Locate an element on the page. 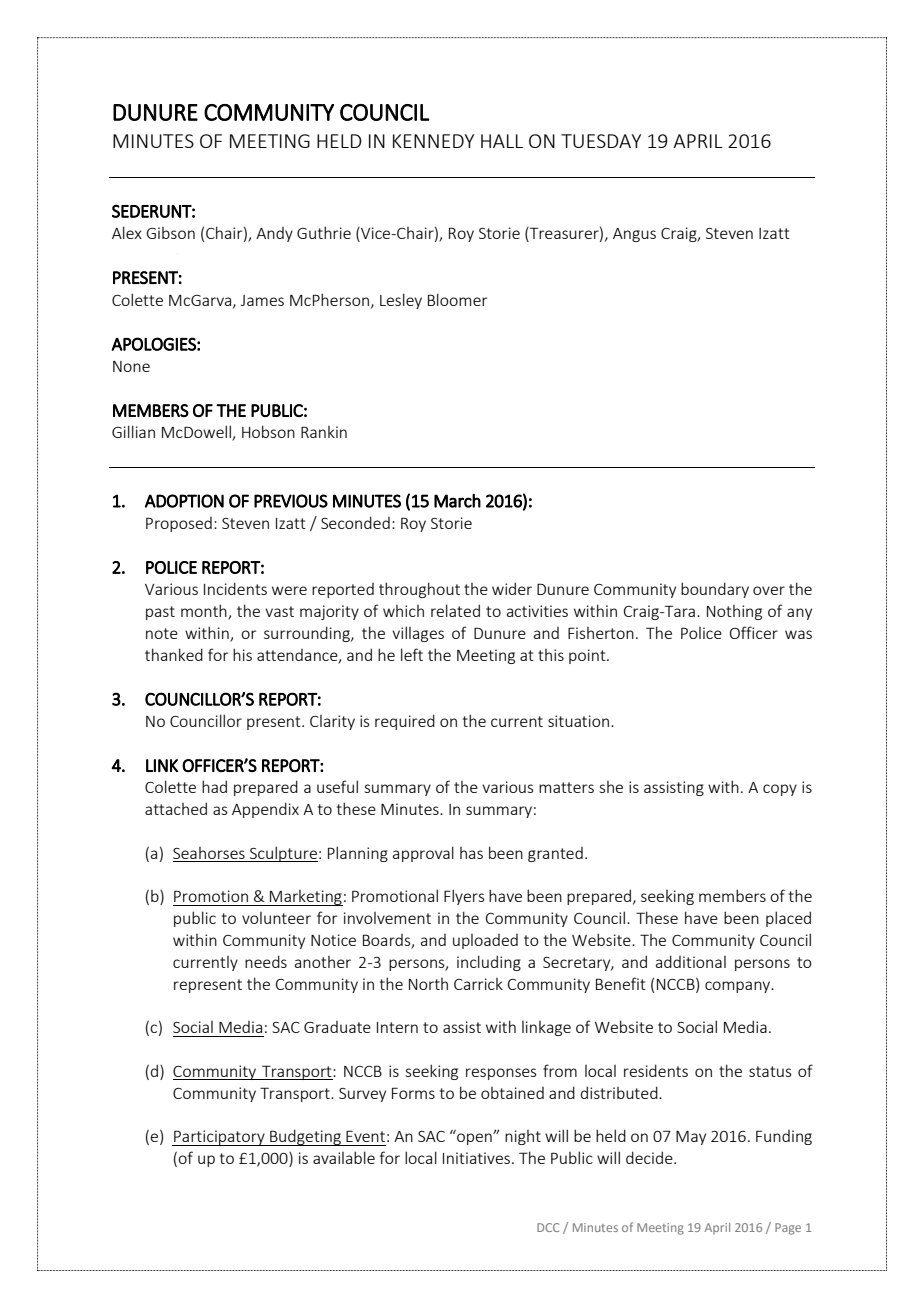  March is located at coordinates (457, 501).
